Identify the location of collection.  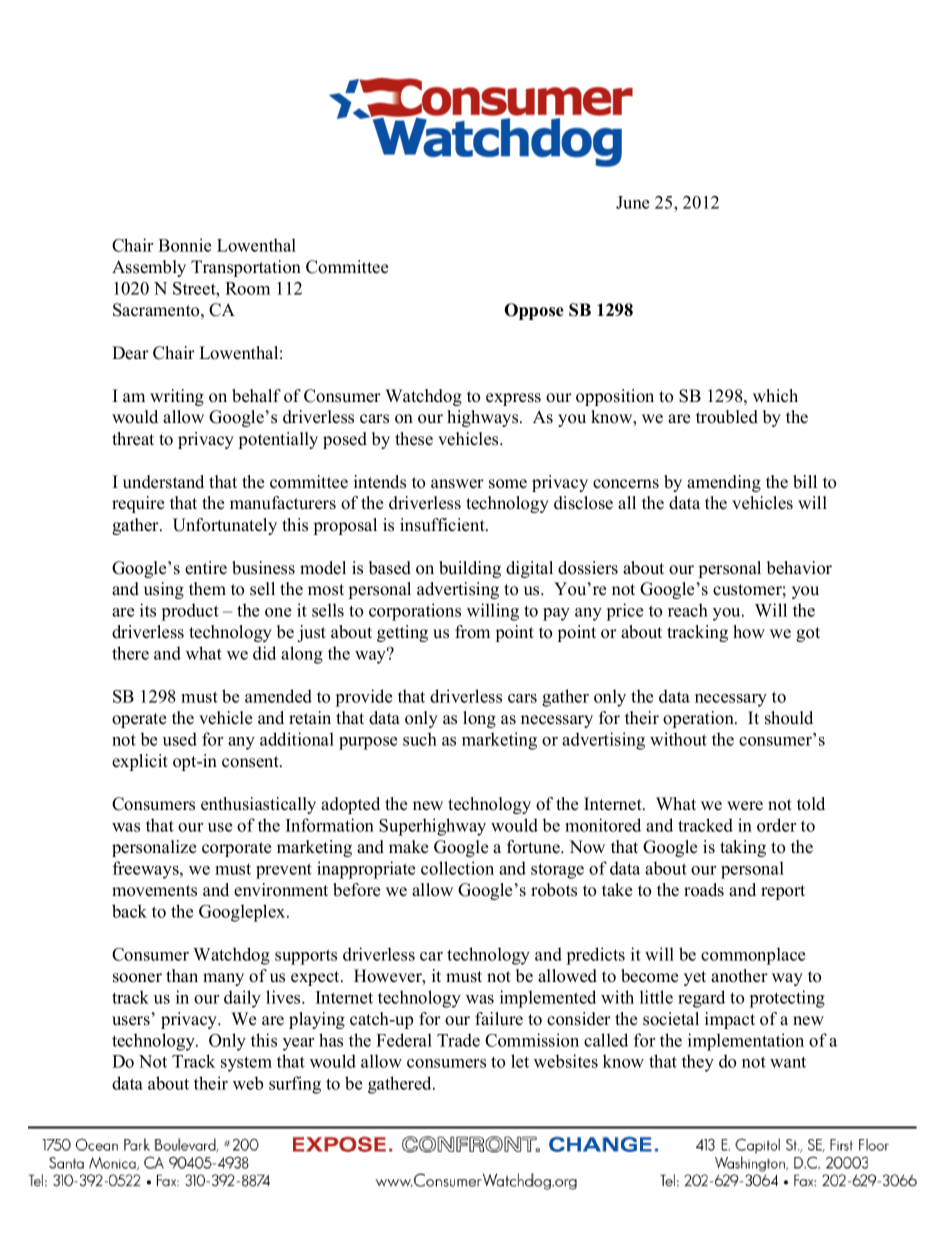
(457, 868).
